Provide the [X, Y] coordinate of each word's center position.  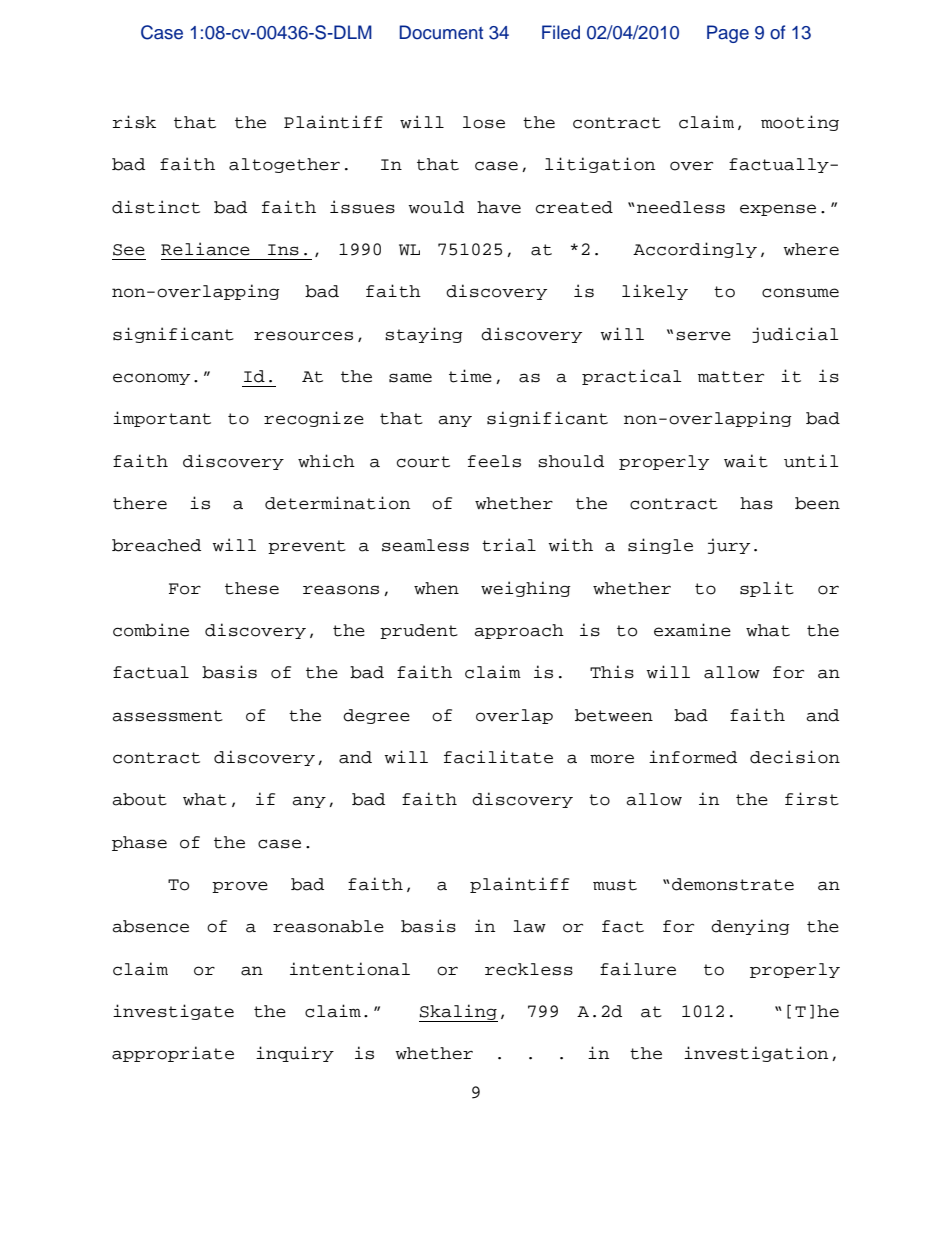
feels [494, 461]
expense [778, 210]
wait [746, 461]
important [162, 419]
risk [134, 122]
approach [519, 631]
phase [139, 843]
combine [151, 630]
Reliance [205, 249]
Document [441, 32]
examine [692, 630]
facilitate [498, 757]
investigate [173, 1012]
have [499, 207]
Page [728, 34]
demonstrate [733, 884]
